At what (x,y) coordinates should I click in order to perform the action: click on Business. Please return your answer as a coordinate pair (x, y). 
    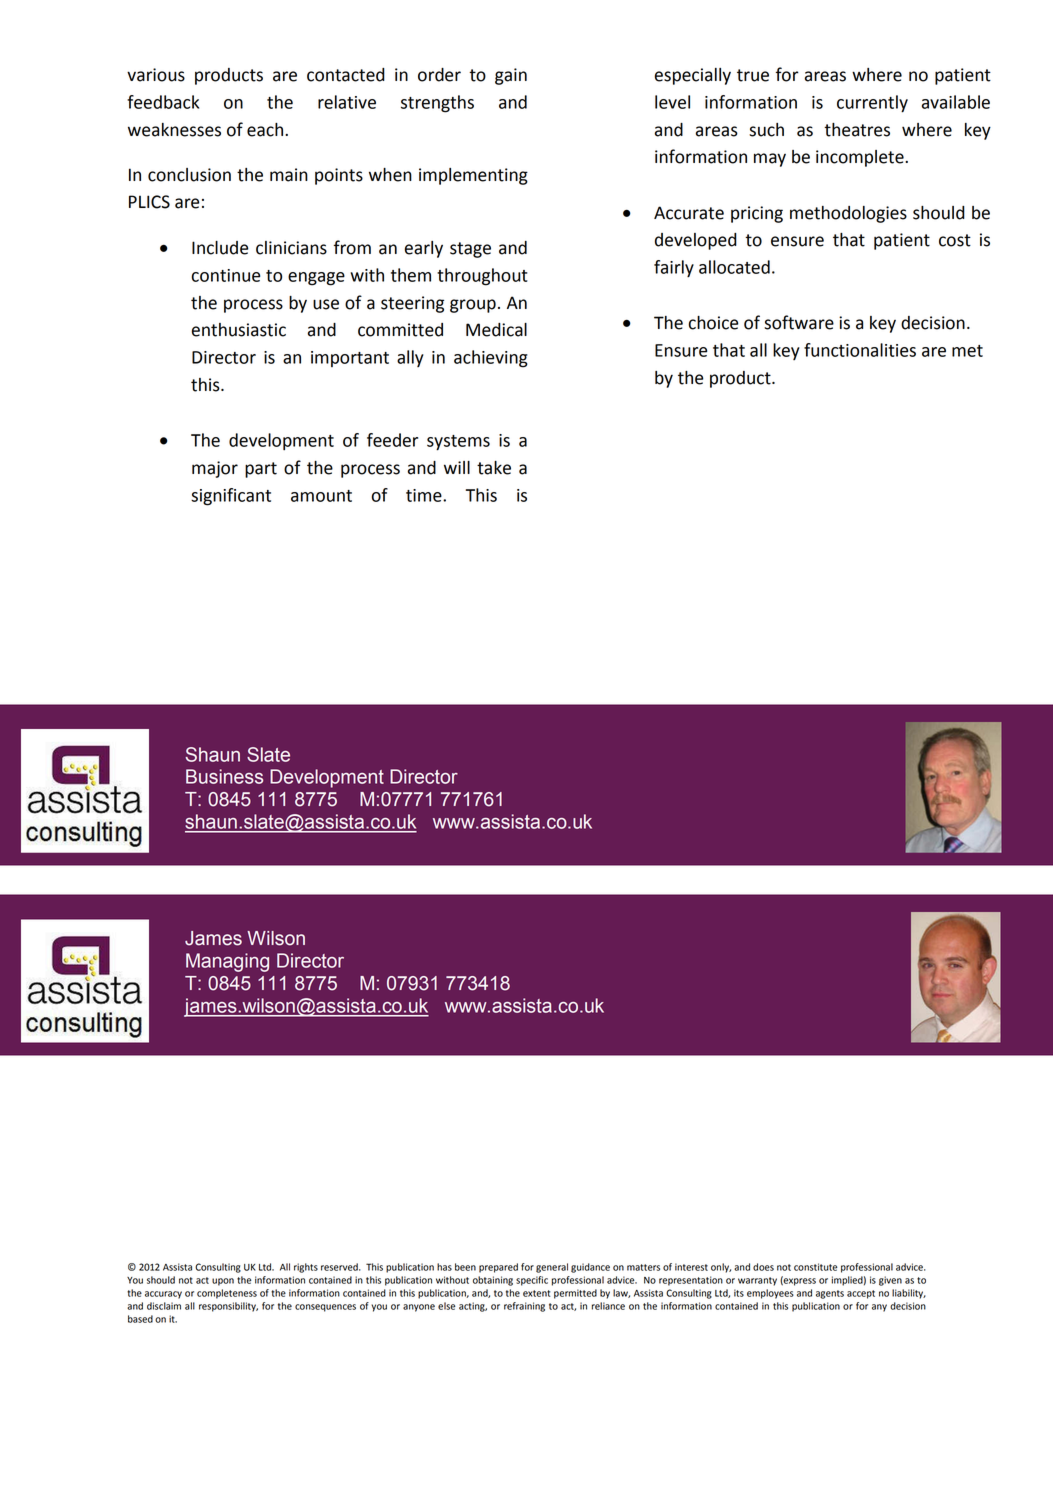
    Looking at the image, I should click on (224, 776).
